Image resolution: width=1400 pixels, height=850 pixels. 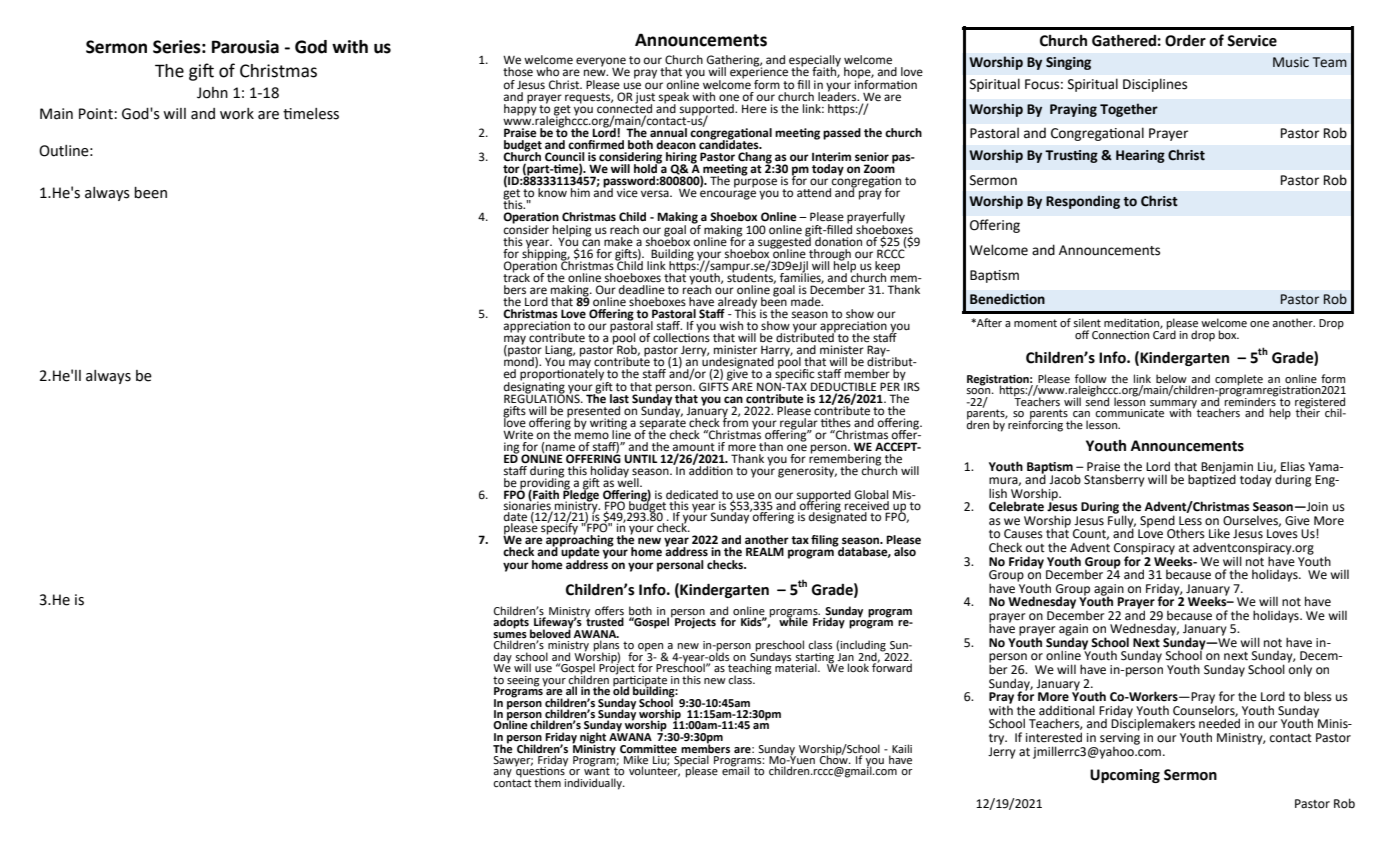 I want to click on Write, so click(x=518, y=435).
